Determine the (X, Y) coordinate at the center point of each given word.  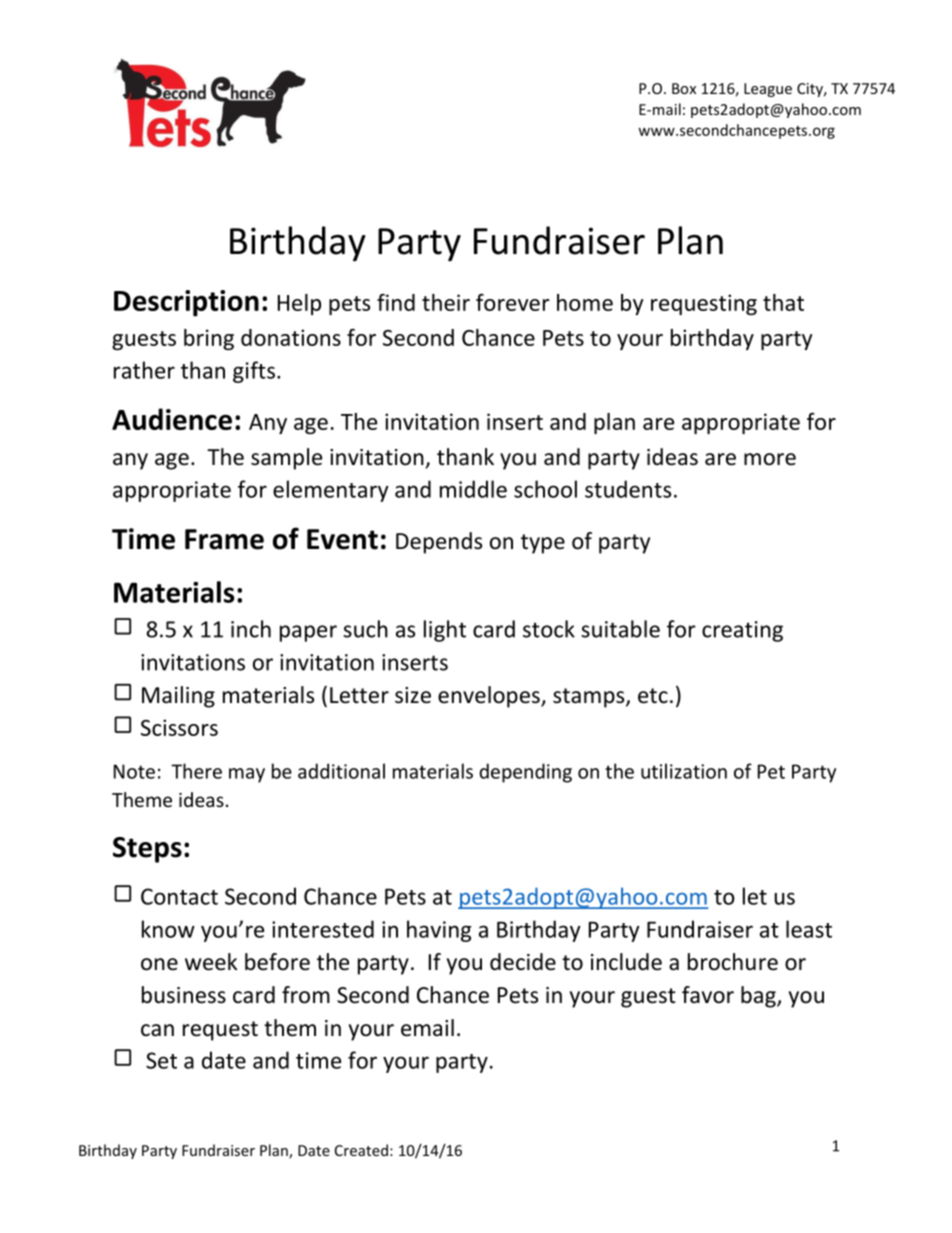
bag (759, 997)
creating (742, 631)
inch (251, 629)
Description (186, 303)
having (439, 931)
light (445, 631)
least (809, 929)
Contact (179, 896)
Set (161, 1060)
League (768, 90)
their (446, 302)
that (783, 302)
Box (684, 88)
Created (361, 1150)
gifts (254, 372)
